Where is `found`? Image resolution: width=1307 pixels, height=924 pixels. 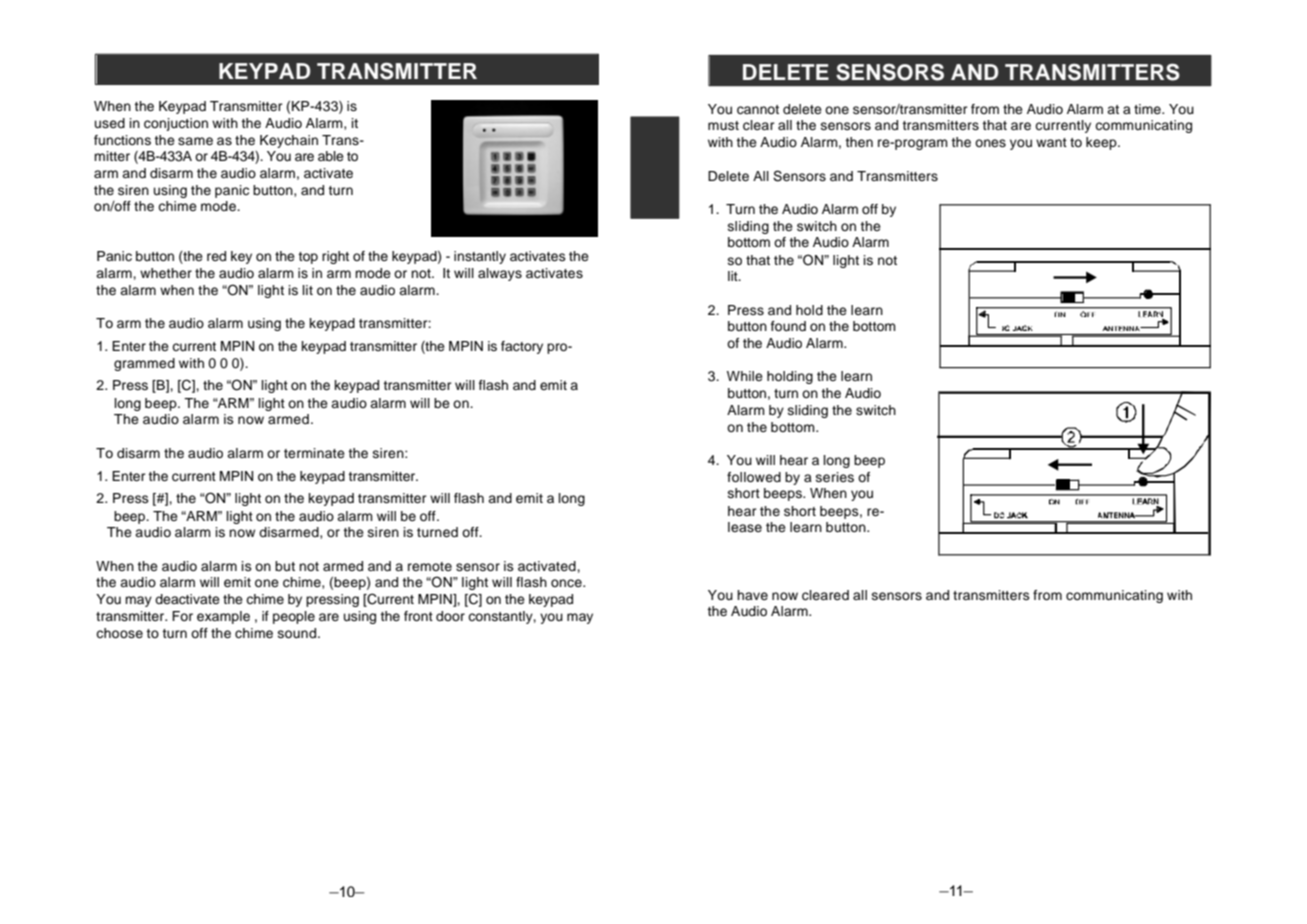 found is located at coordinates (788, 326).
